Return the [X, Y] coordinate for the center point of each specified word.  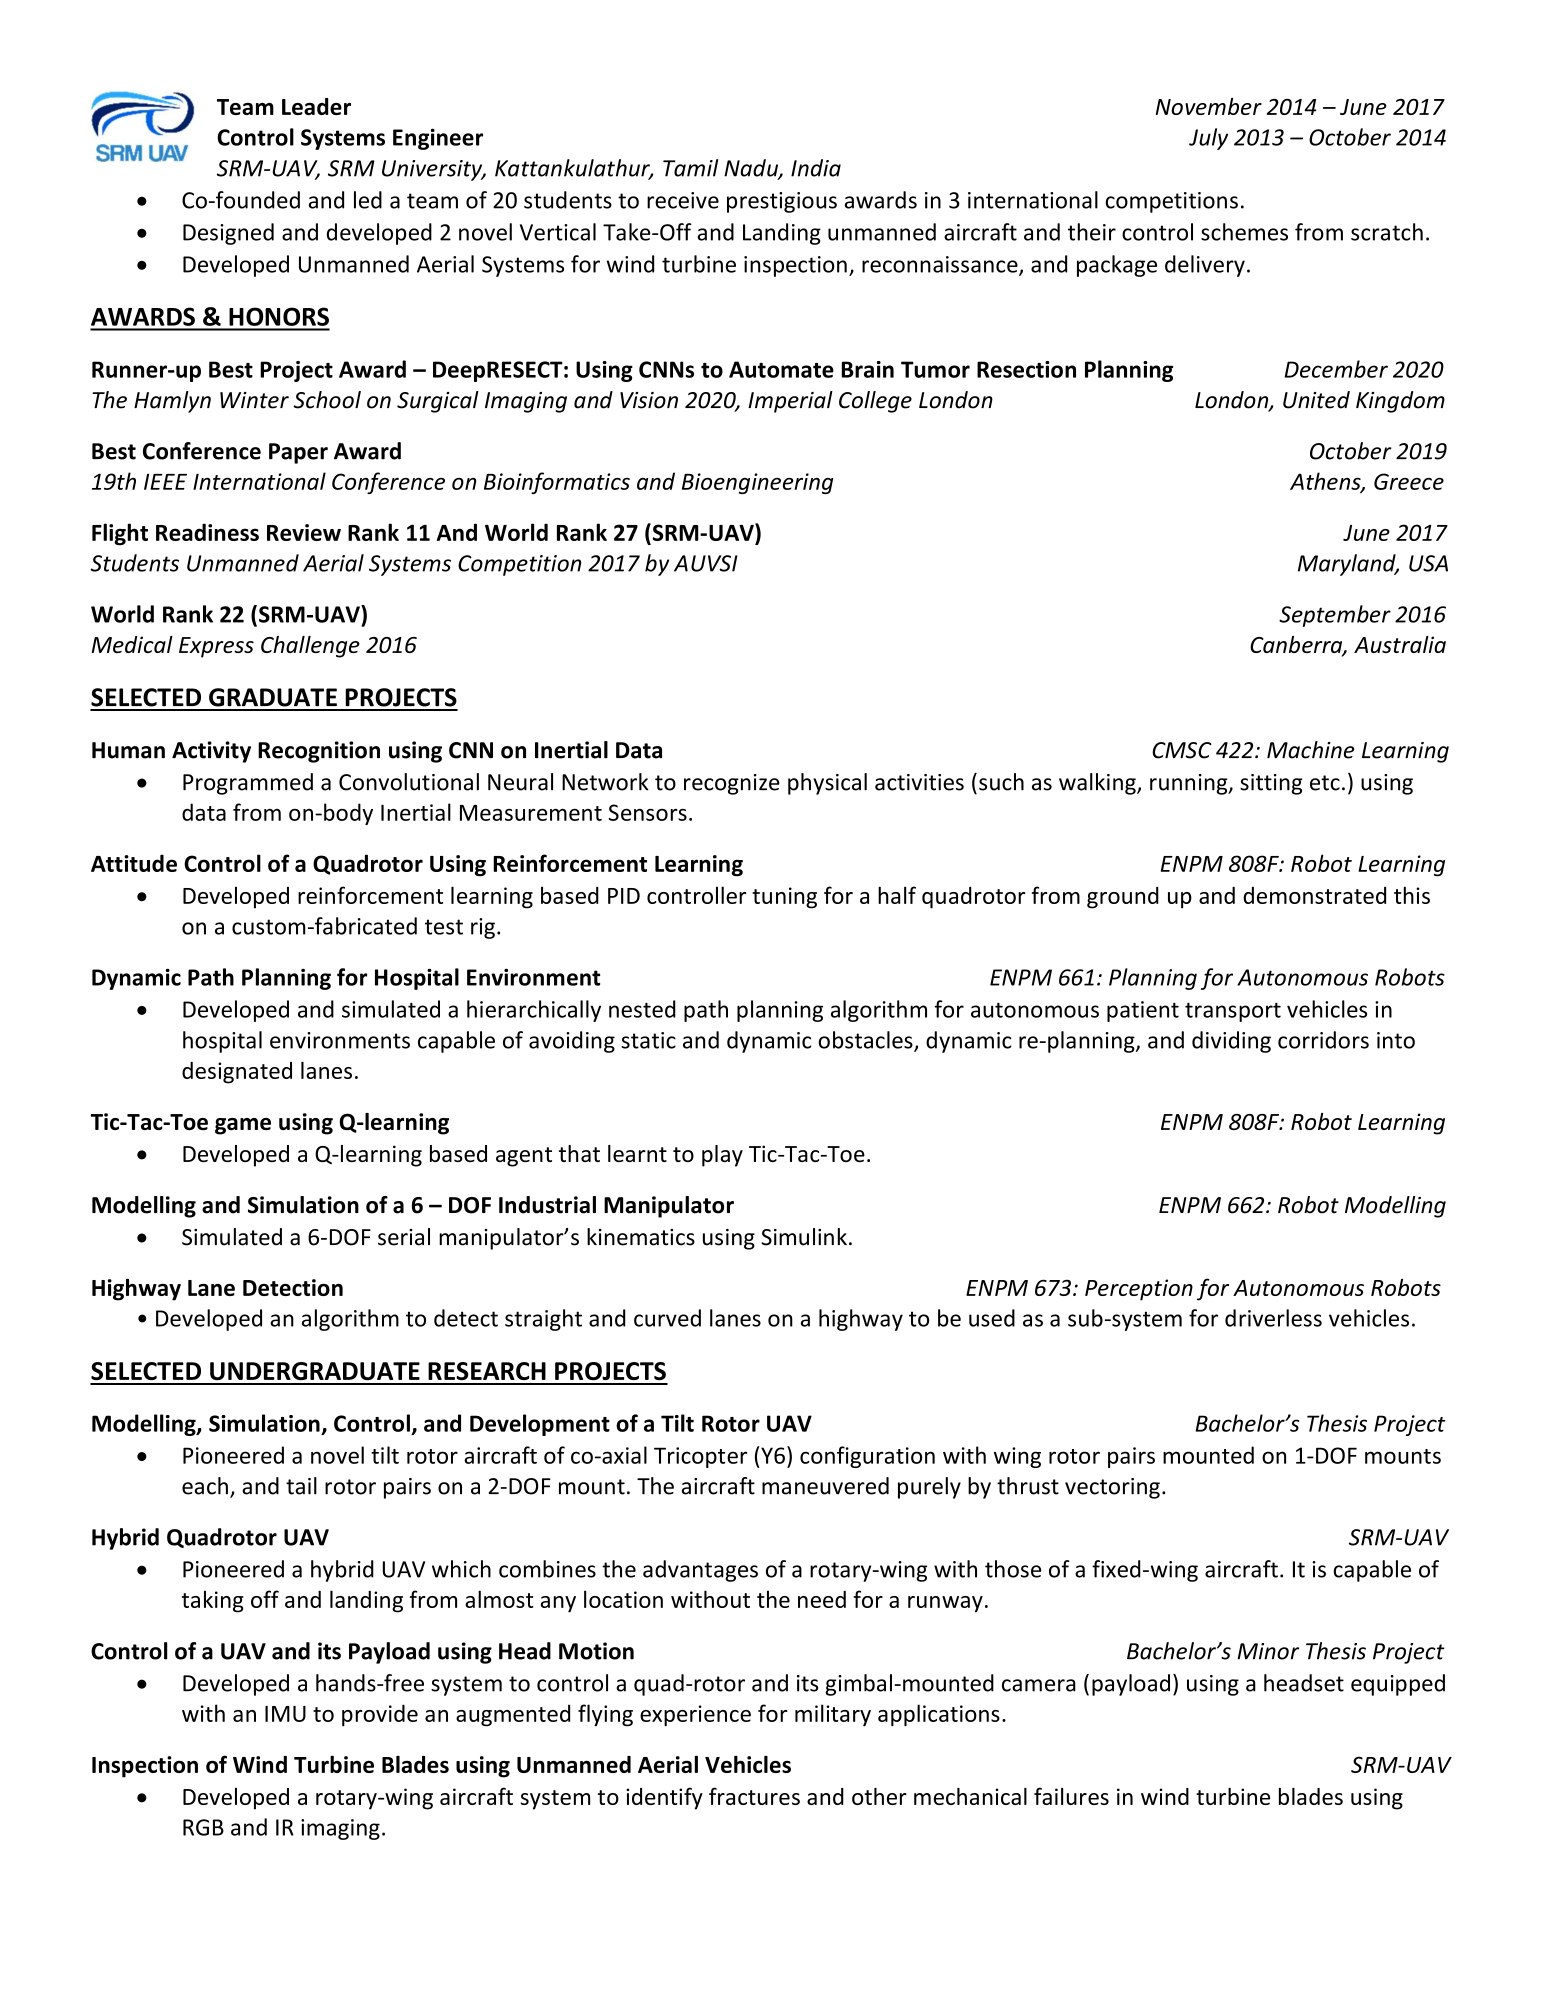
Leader [316, 106]
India [816, 168]
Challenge [310, 647]
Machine [1310, 750]
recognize [732, 784]
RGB [203, 1827]
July [1208, 139]
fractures [754, 1796]
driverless [1273, 1318]
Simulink [804, 1237]
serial [404, 1237]
